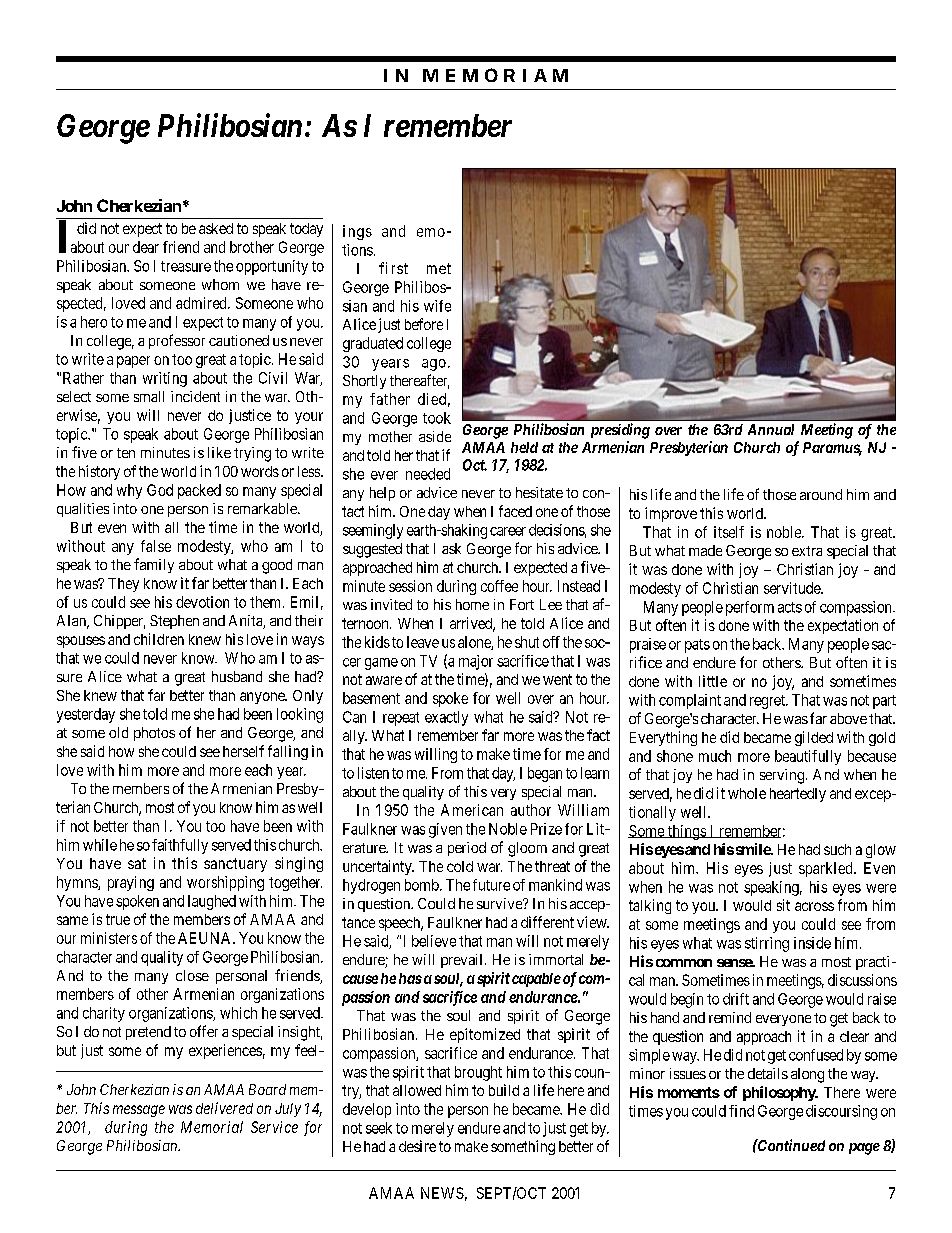 The height and width of the image is (1233, 952). I want to click on around, so click(821, 494).
